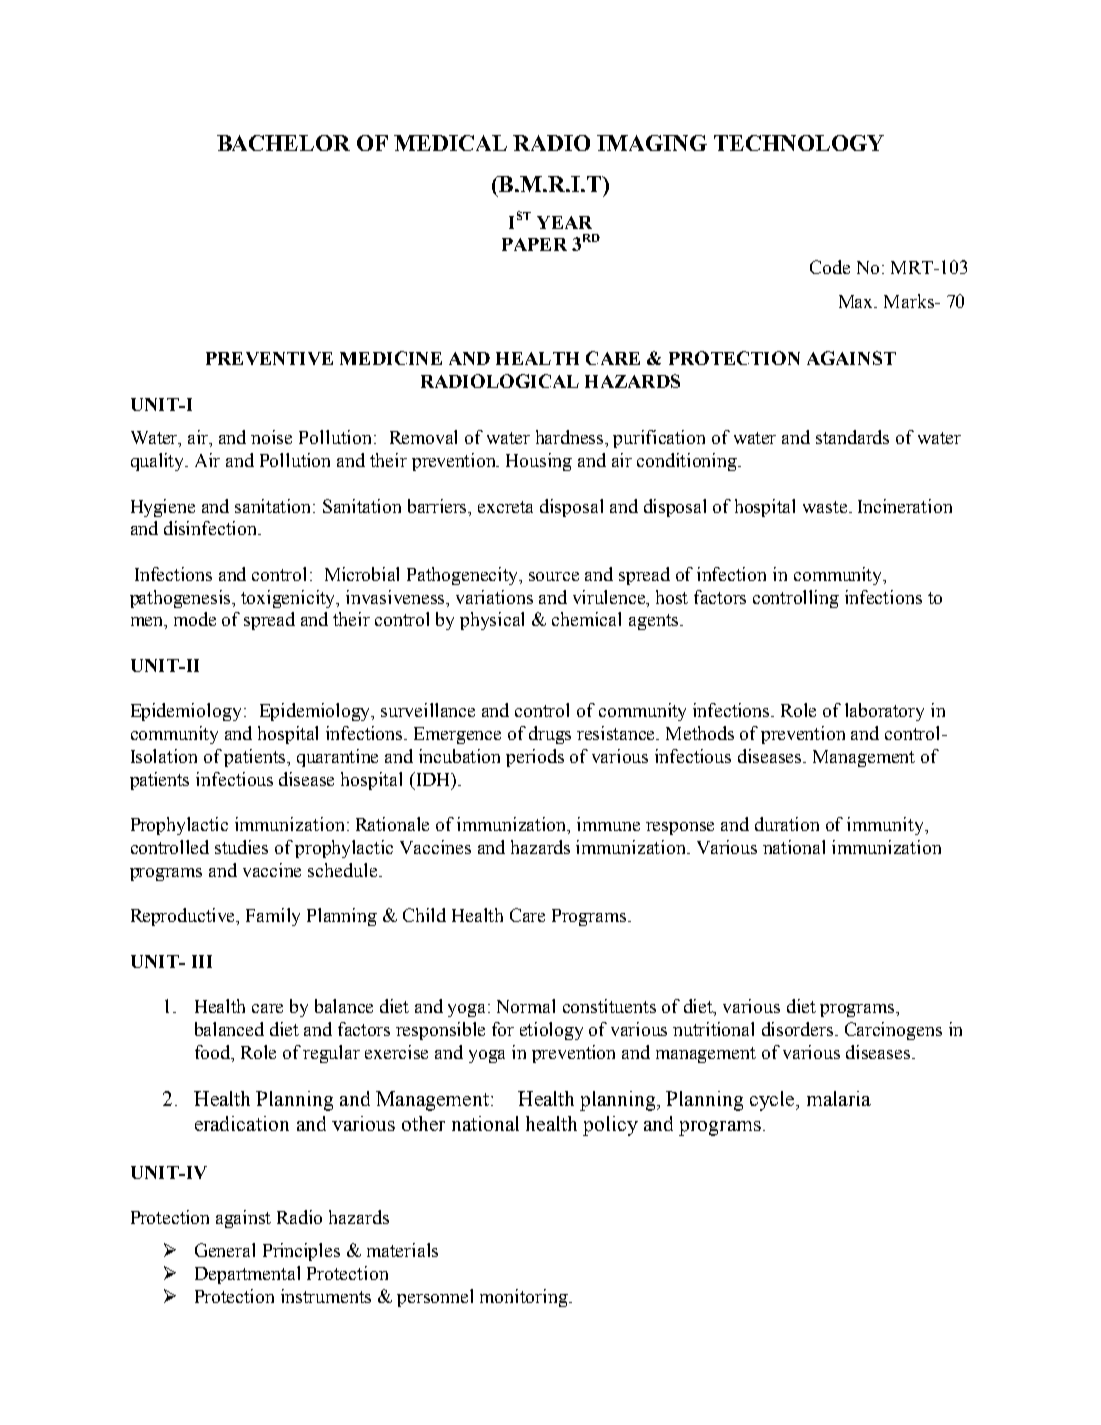 This screenshot has width=1101, height=1425. What do you see at coordinates (799, 143) in the screenshot?
I see `TECHNOLOGY` at bounding box center [799, 143].
